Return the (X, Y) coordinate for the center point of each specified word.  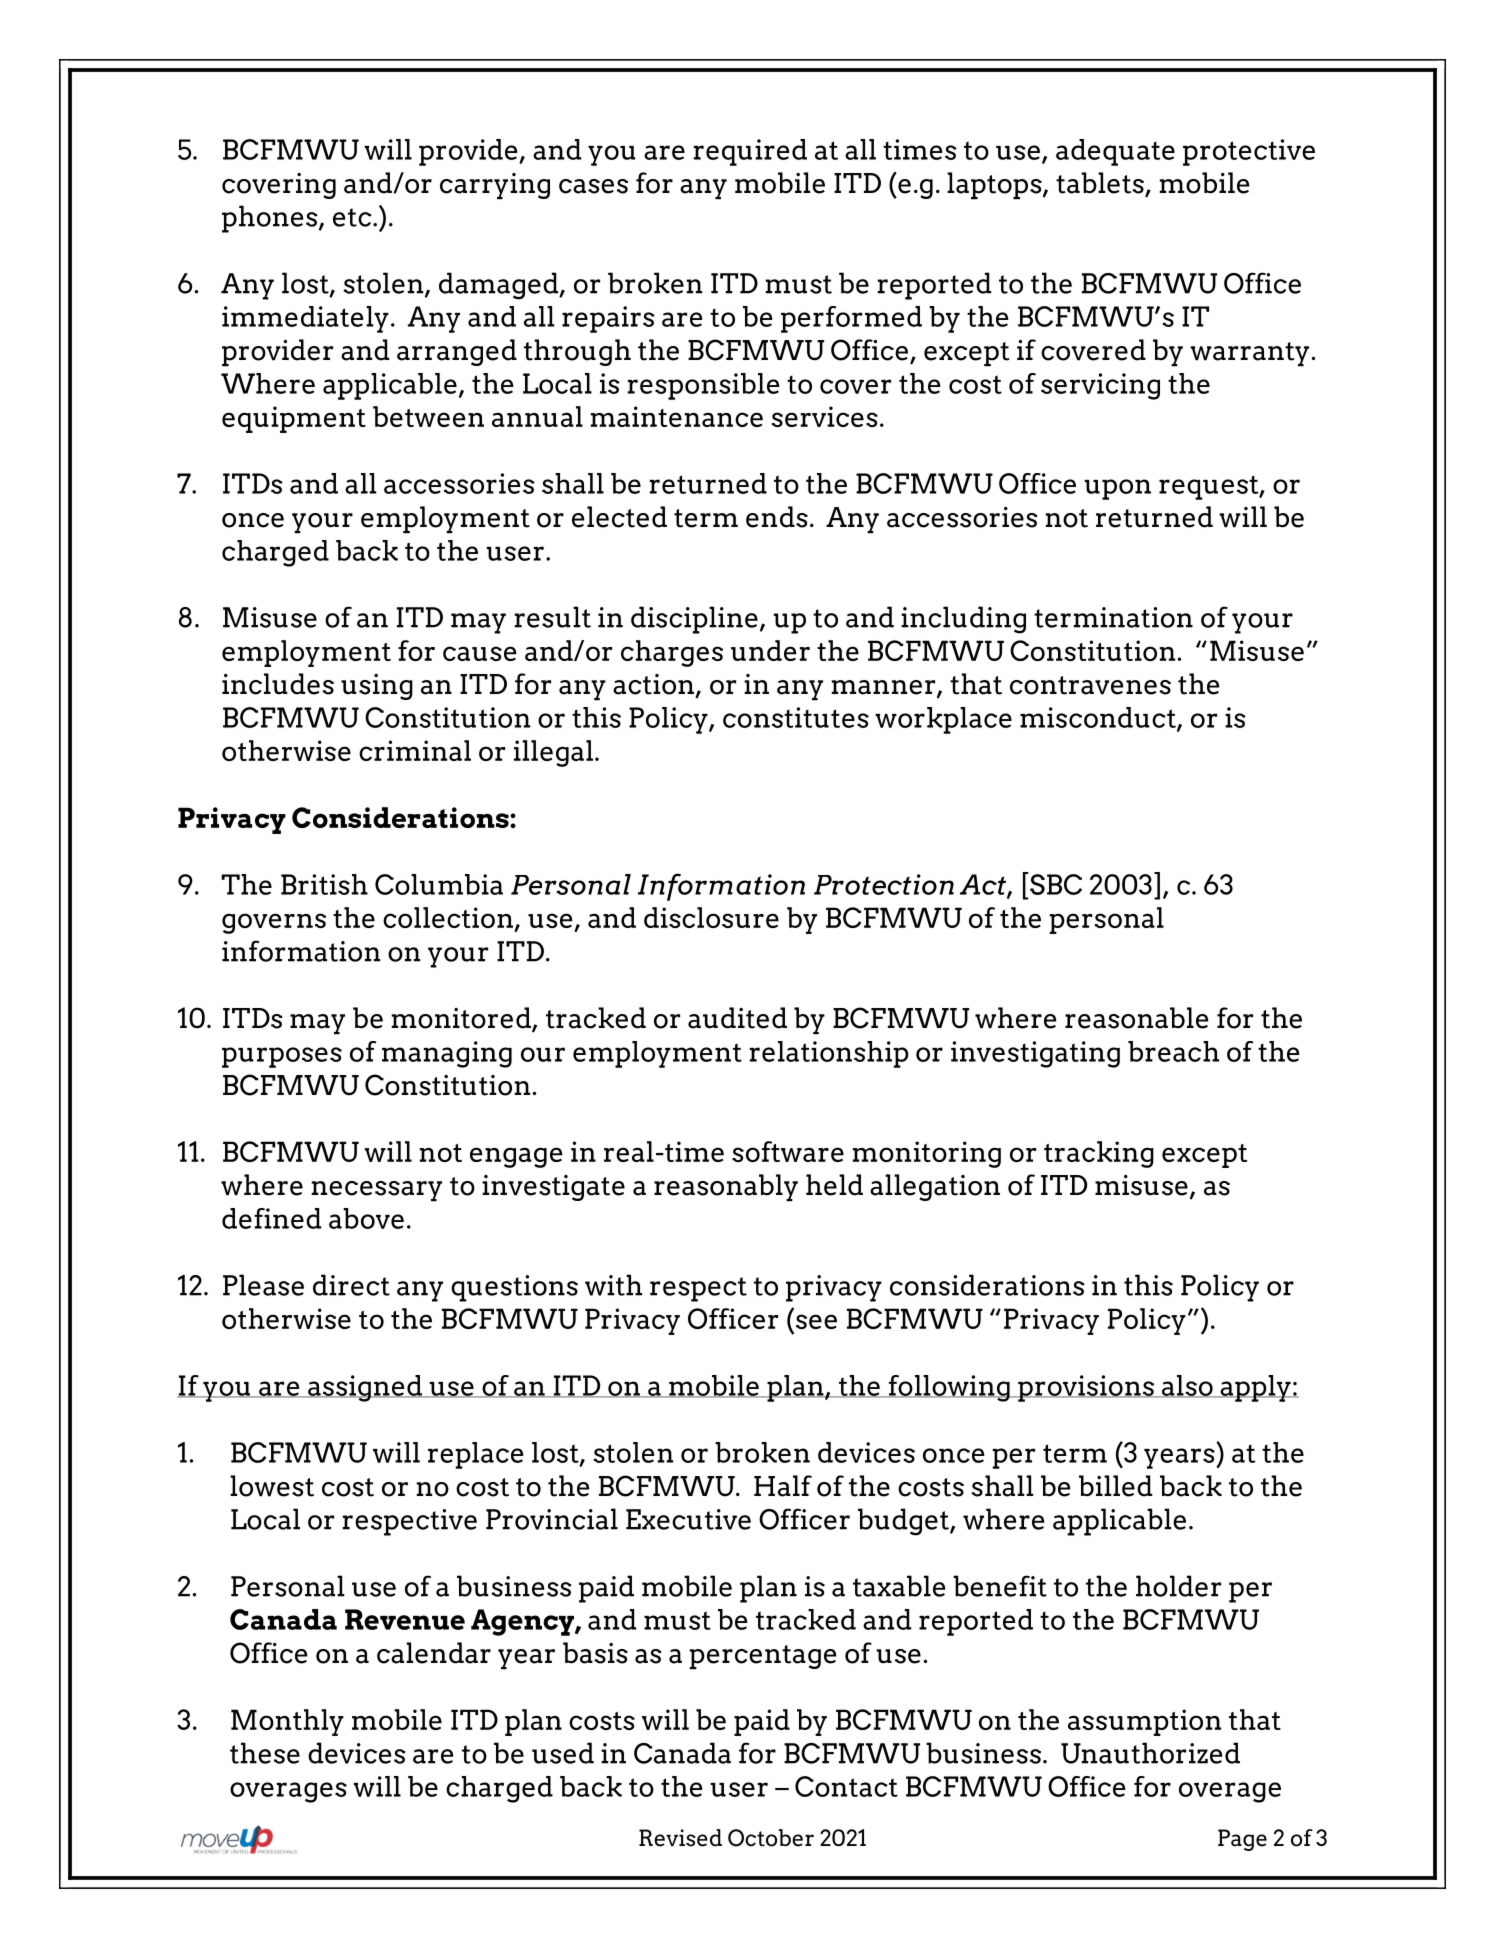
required (750, 152)
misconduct (1099, 718)
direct (351, 1285)
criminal (415, 750)
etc (353, 217)
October (771, 1838)
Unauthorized (1150, 1753)
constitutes (796, 717)
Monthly (287, 1722)
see (816, 1321)
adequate (1115, 152)
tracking (1099, 1154)
